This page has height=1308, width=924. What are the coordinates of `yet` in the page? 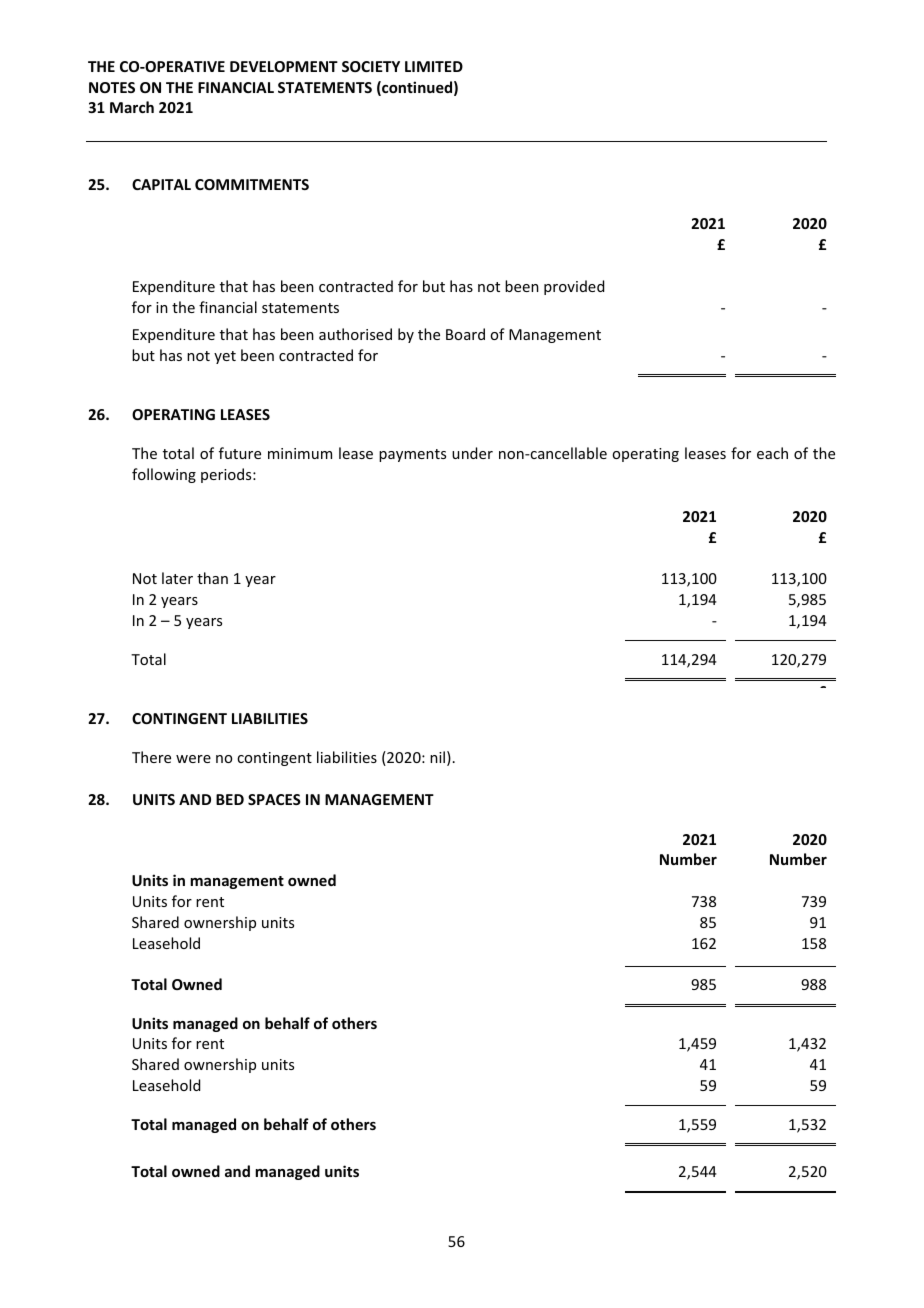 It's located at (225, 357).
